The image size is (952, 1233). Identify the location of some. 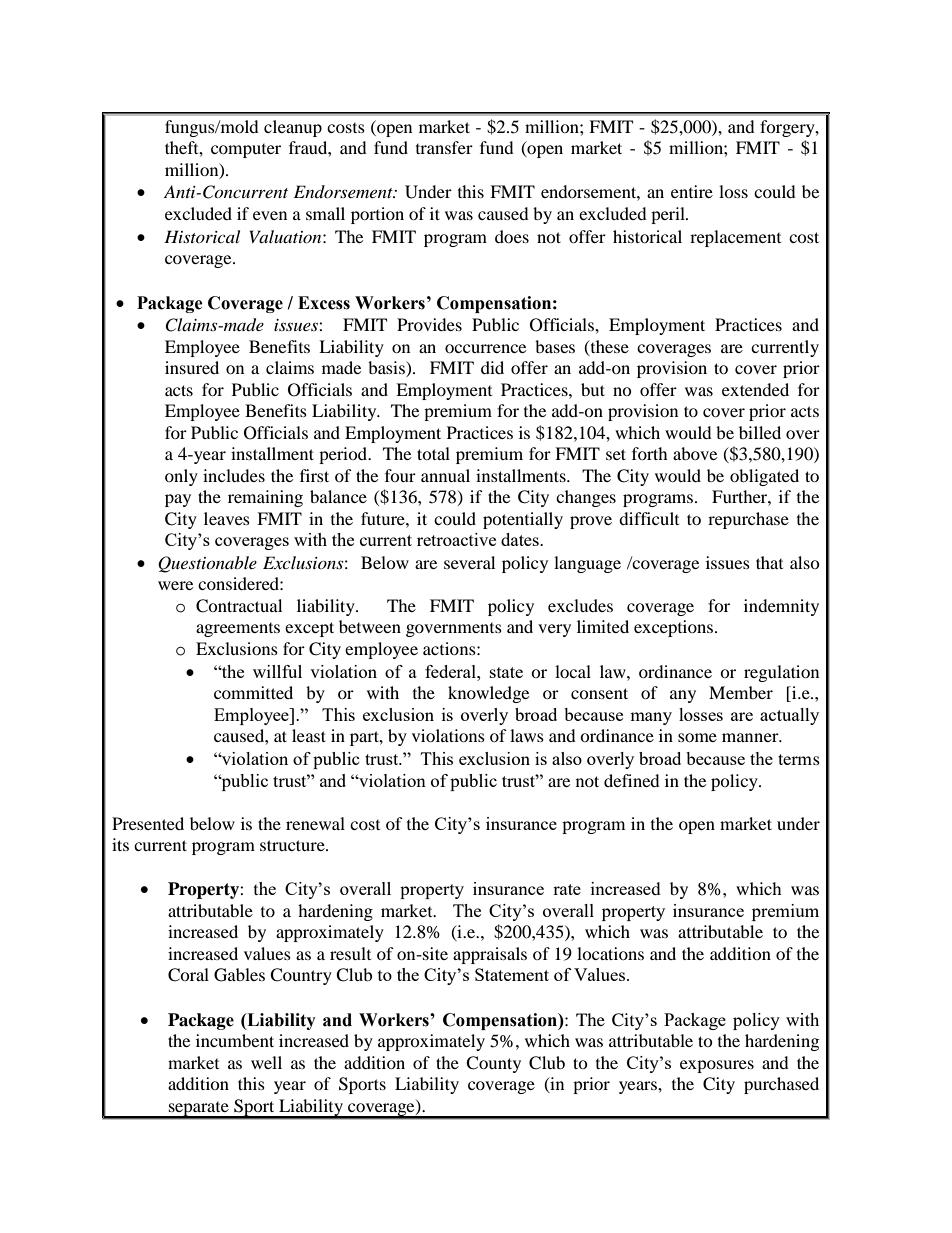
(697, 737).
